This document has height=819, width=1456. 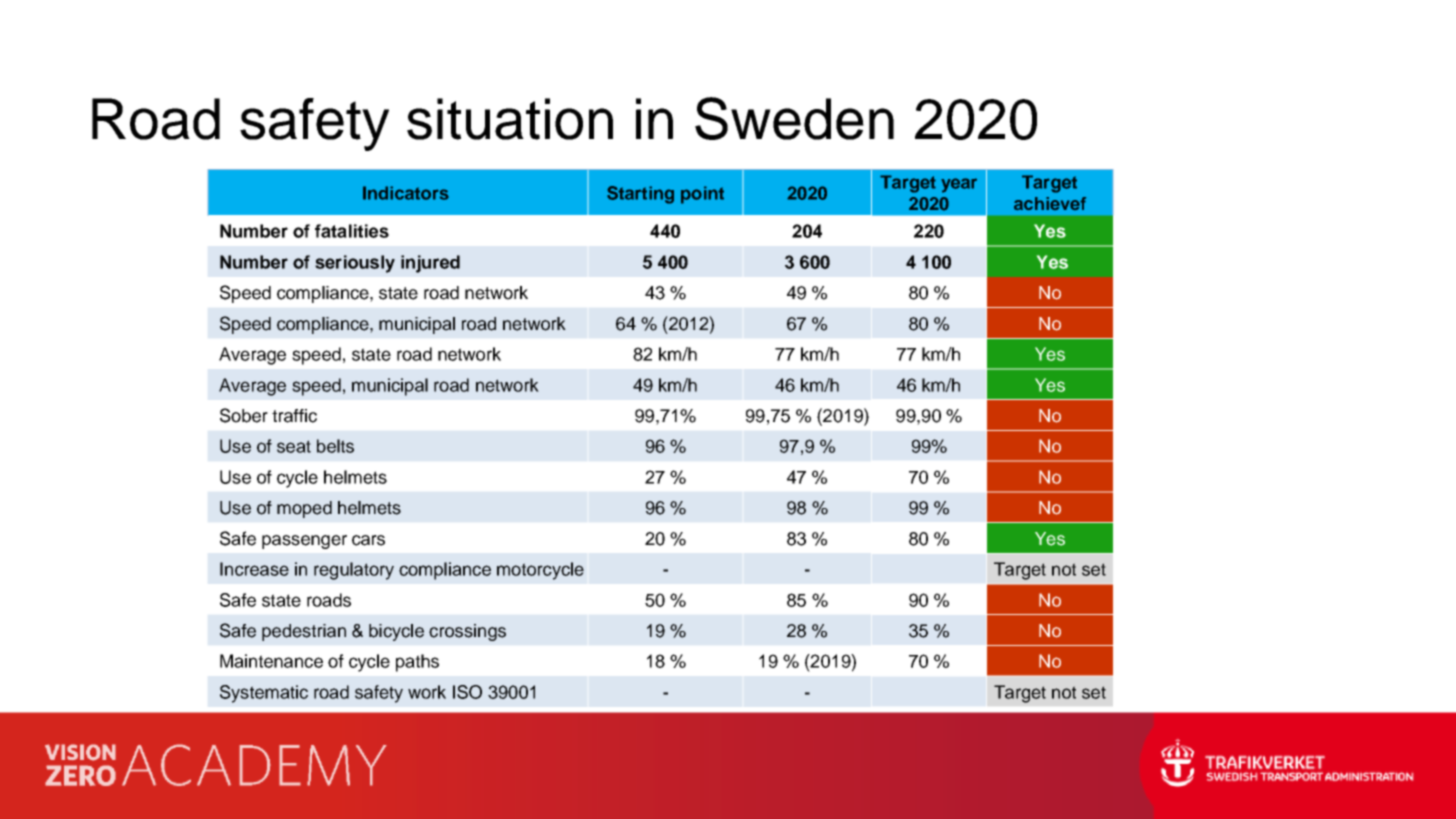 I want to click on situation, so click(x=510, y=119).
